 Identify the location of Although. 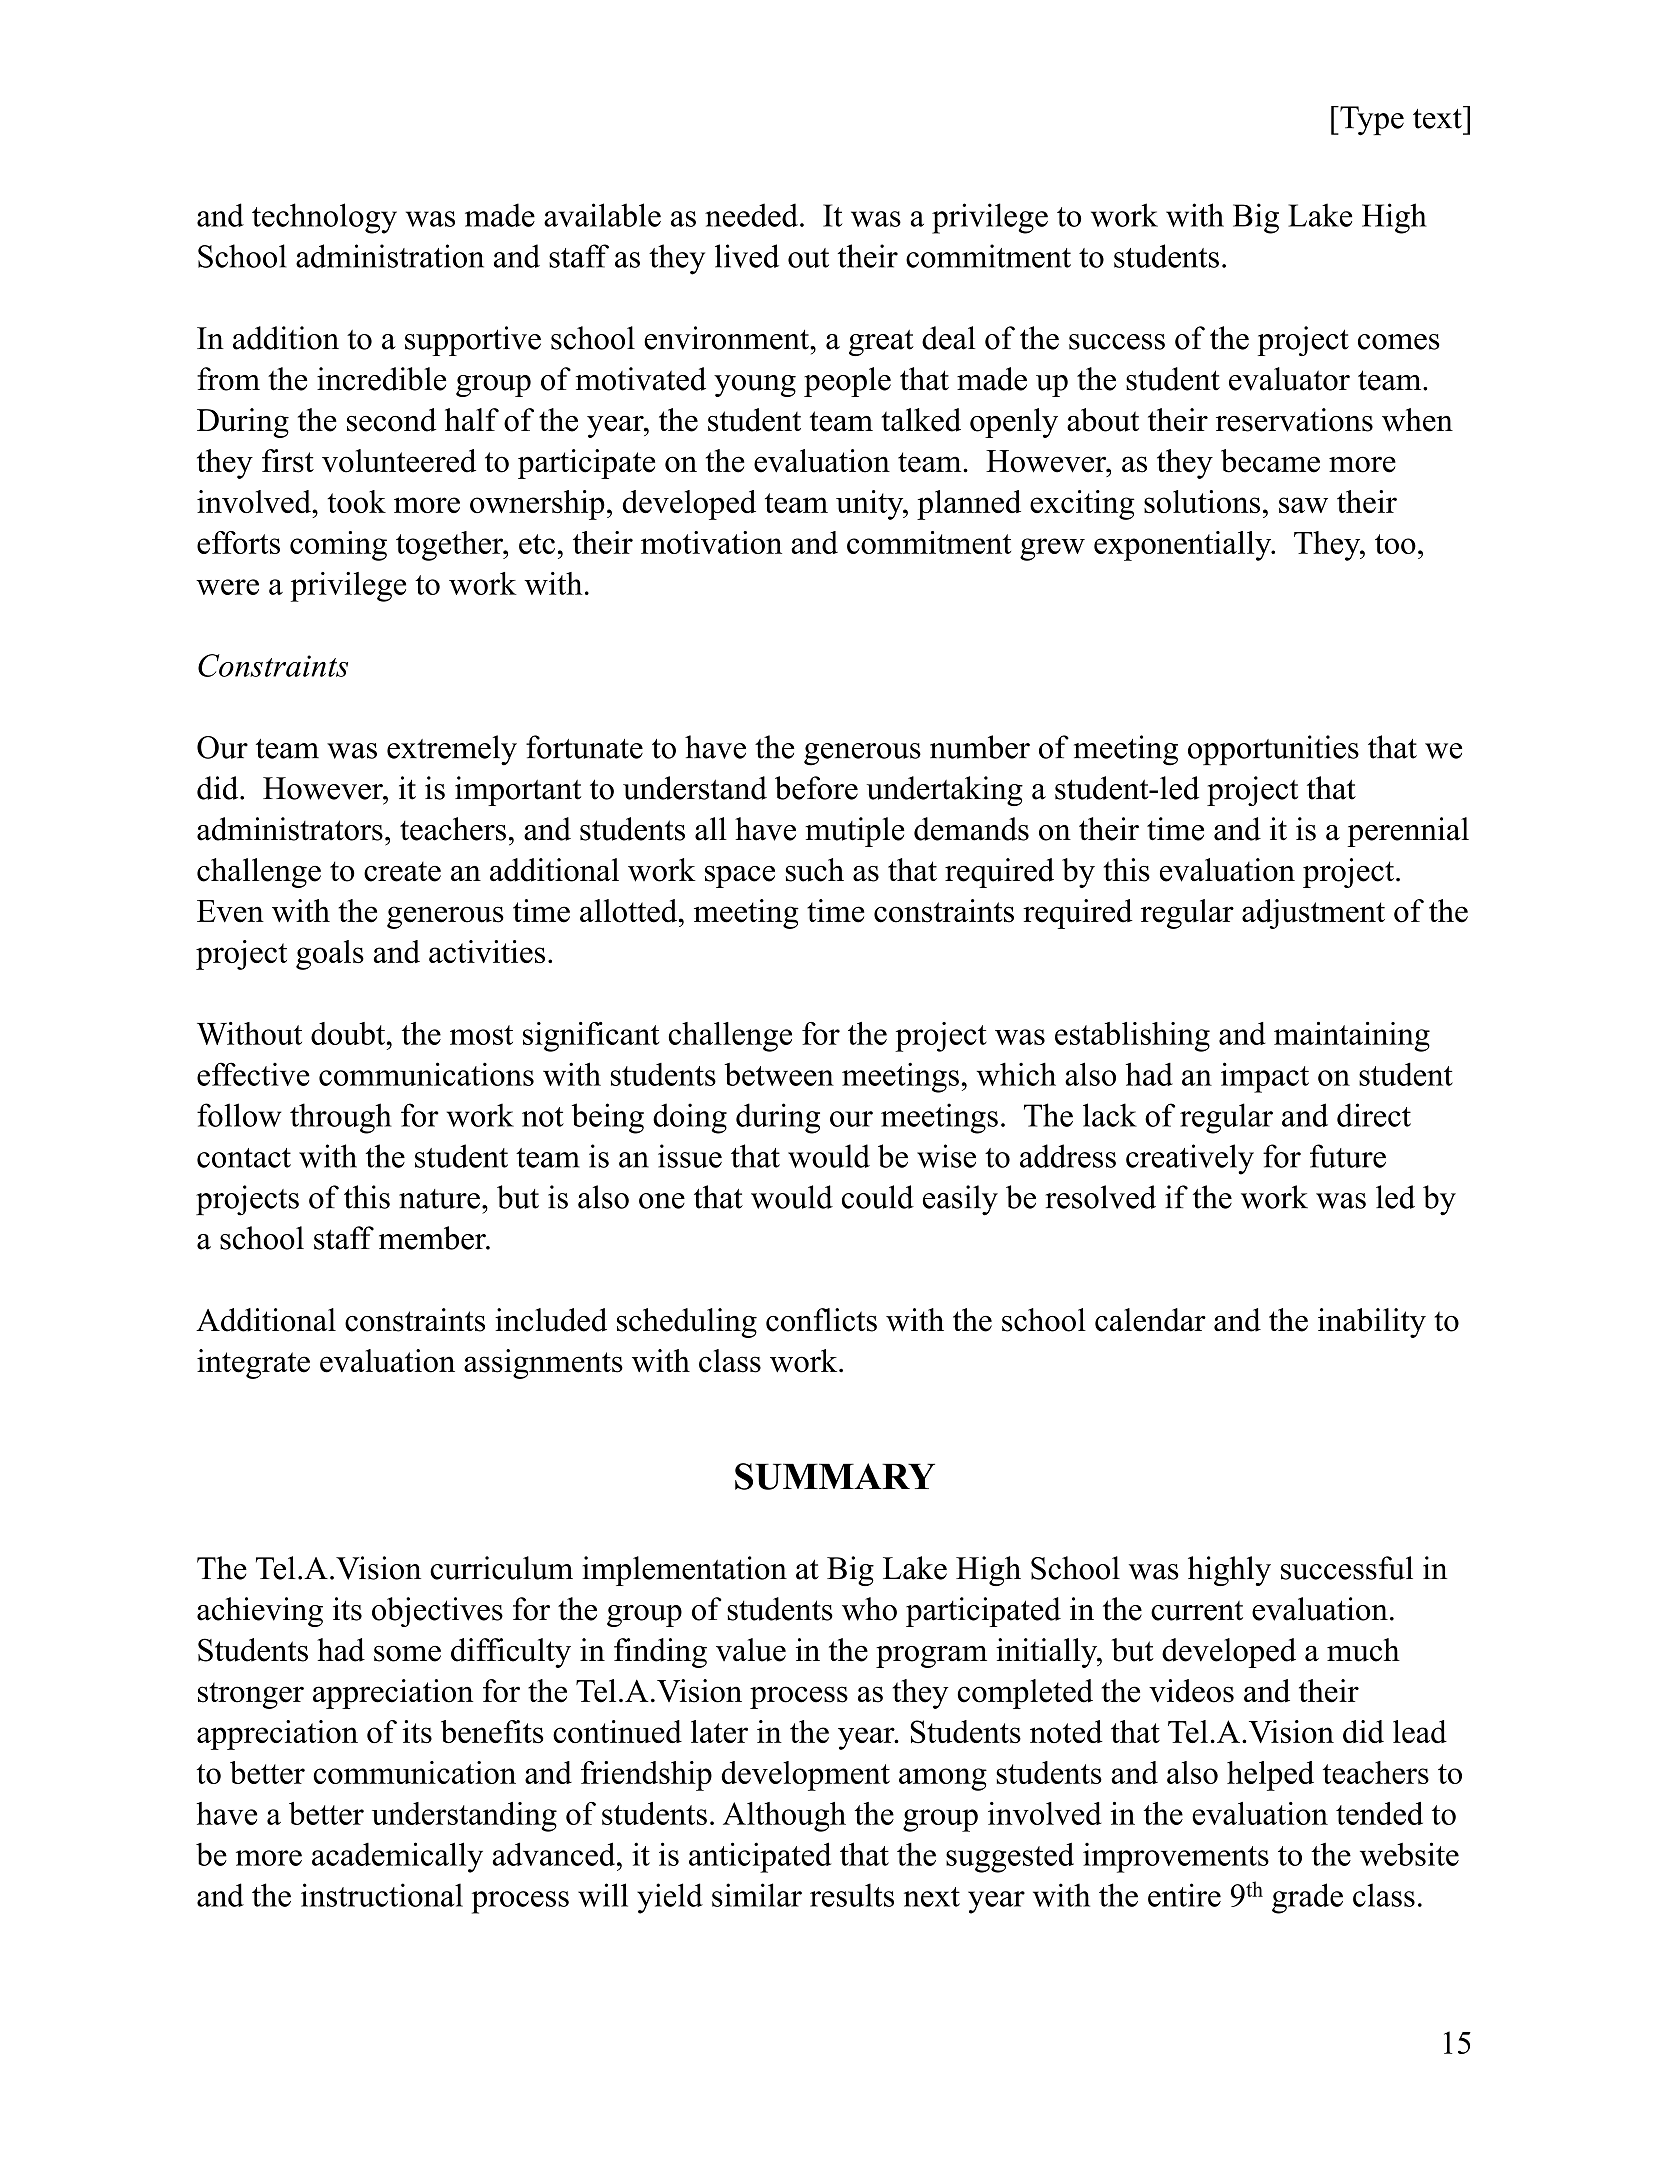
(784, 1817).
